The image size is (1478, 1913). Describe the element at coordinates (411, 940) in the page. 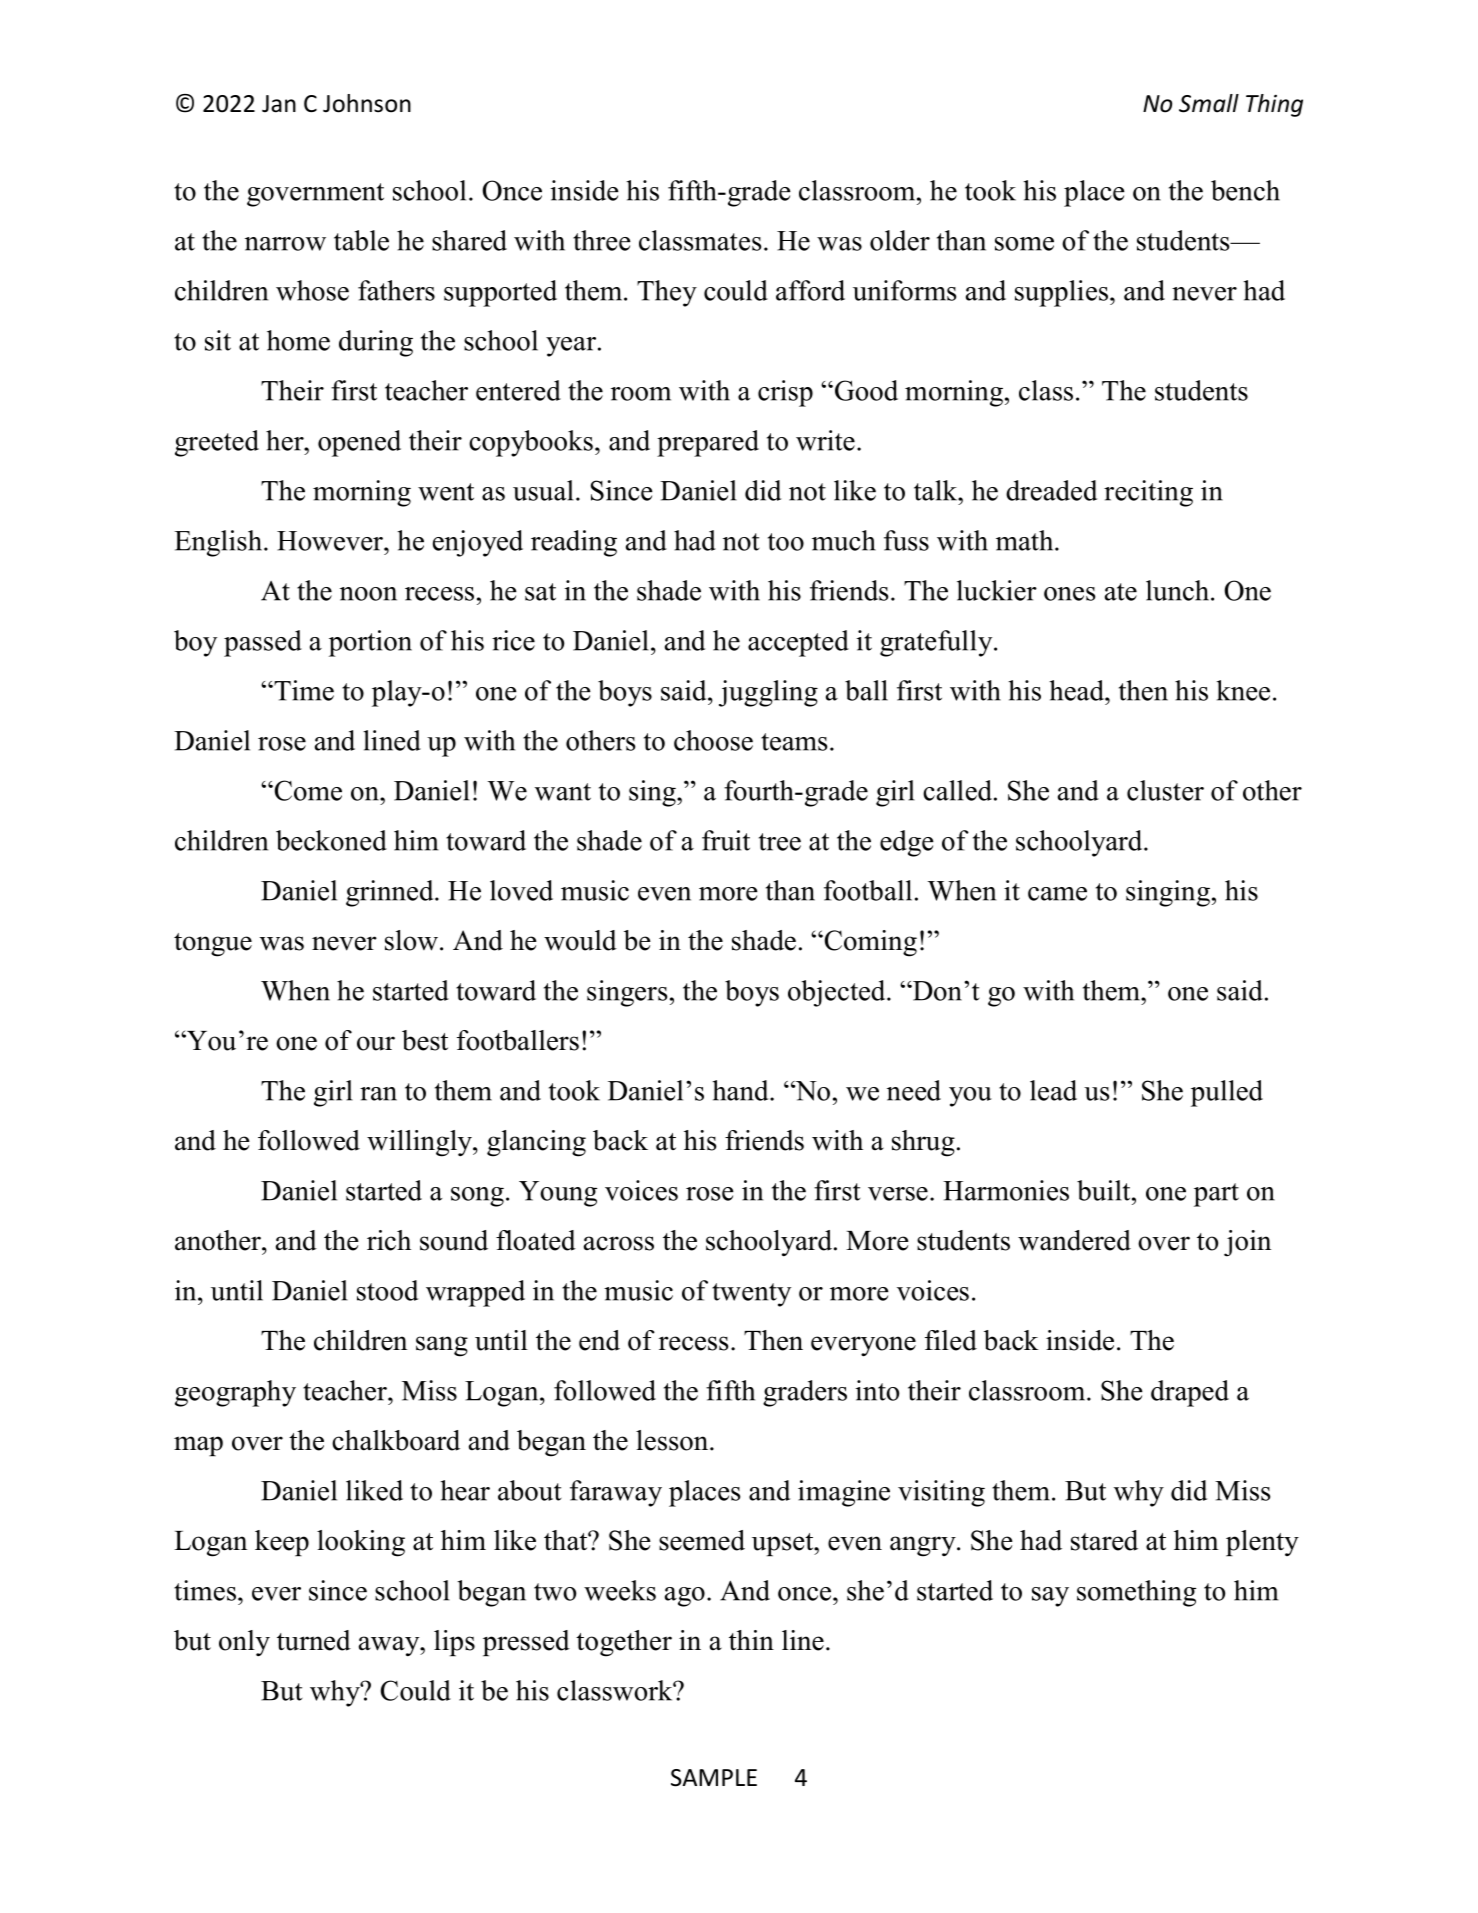

I see `slow` at that location.
